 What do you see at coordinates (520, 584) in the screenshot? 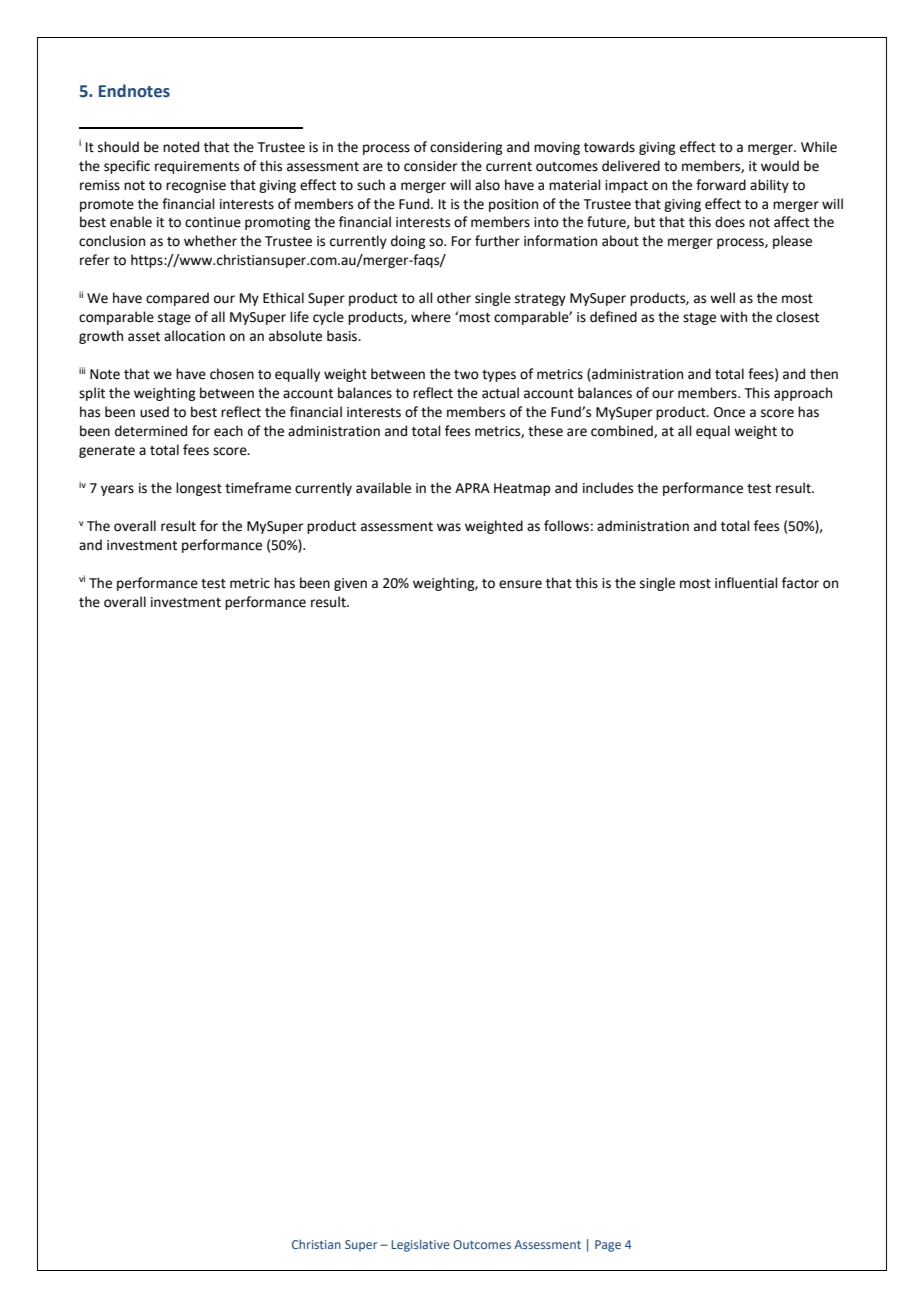
I see `ensure` at bounding box center [520, 584].
